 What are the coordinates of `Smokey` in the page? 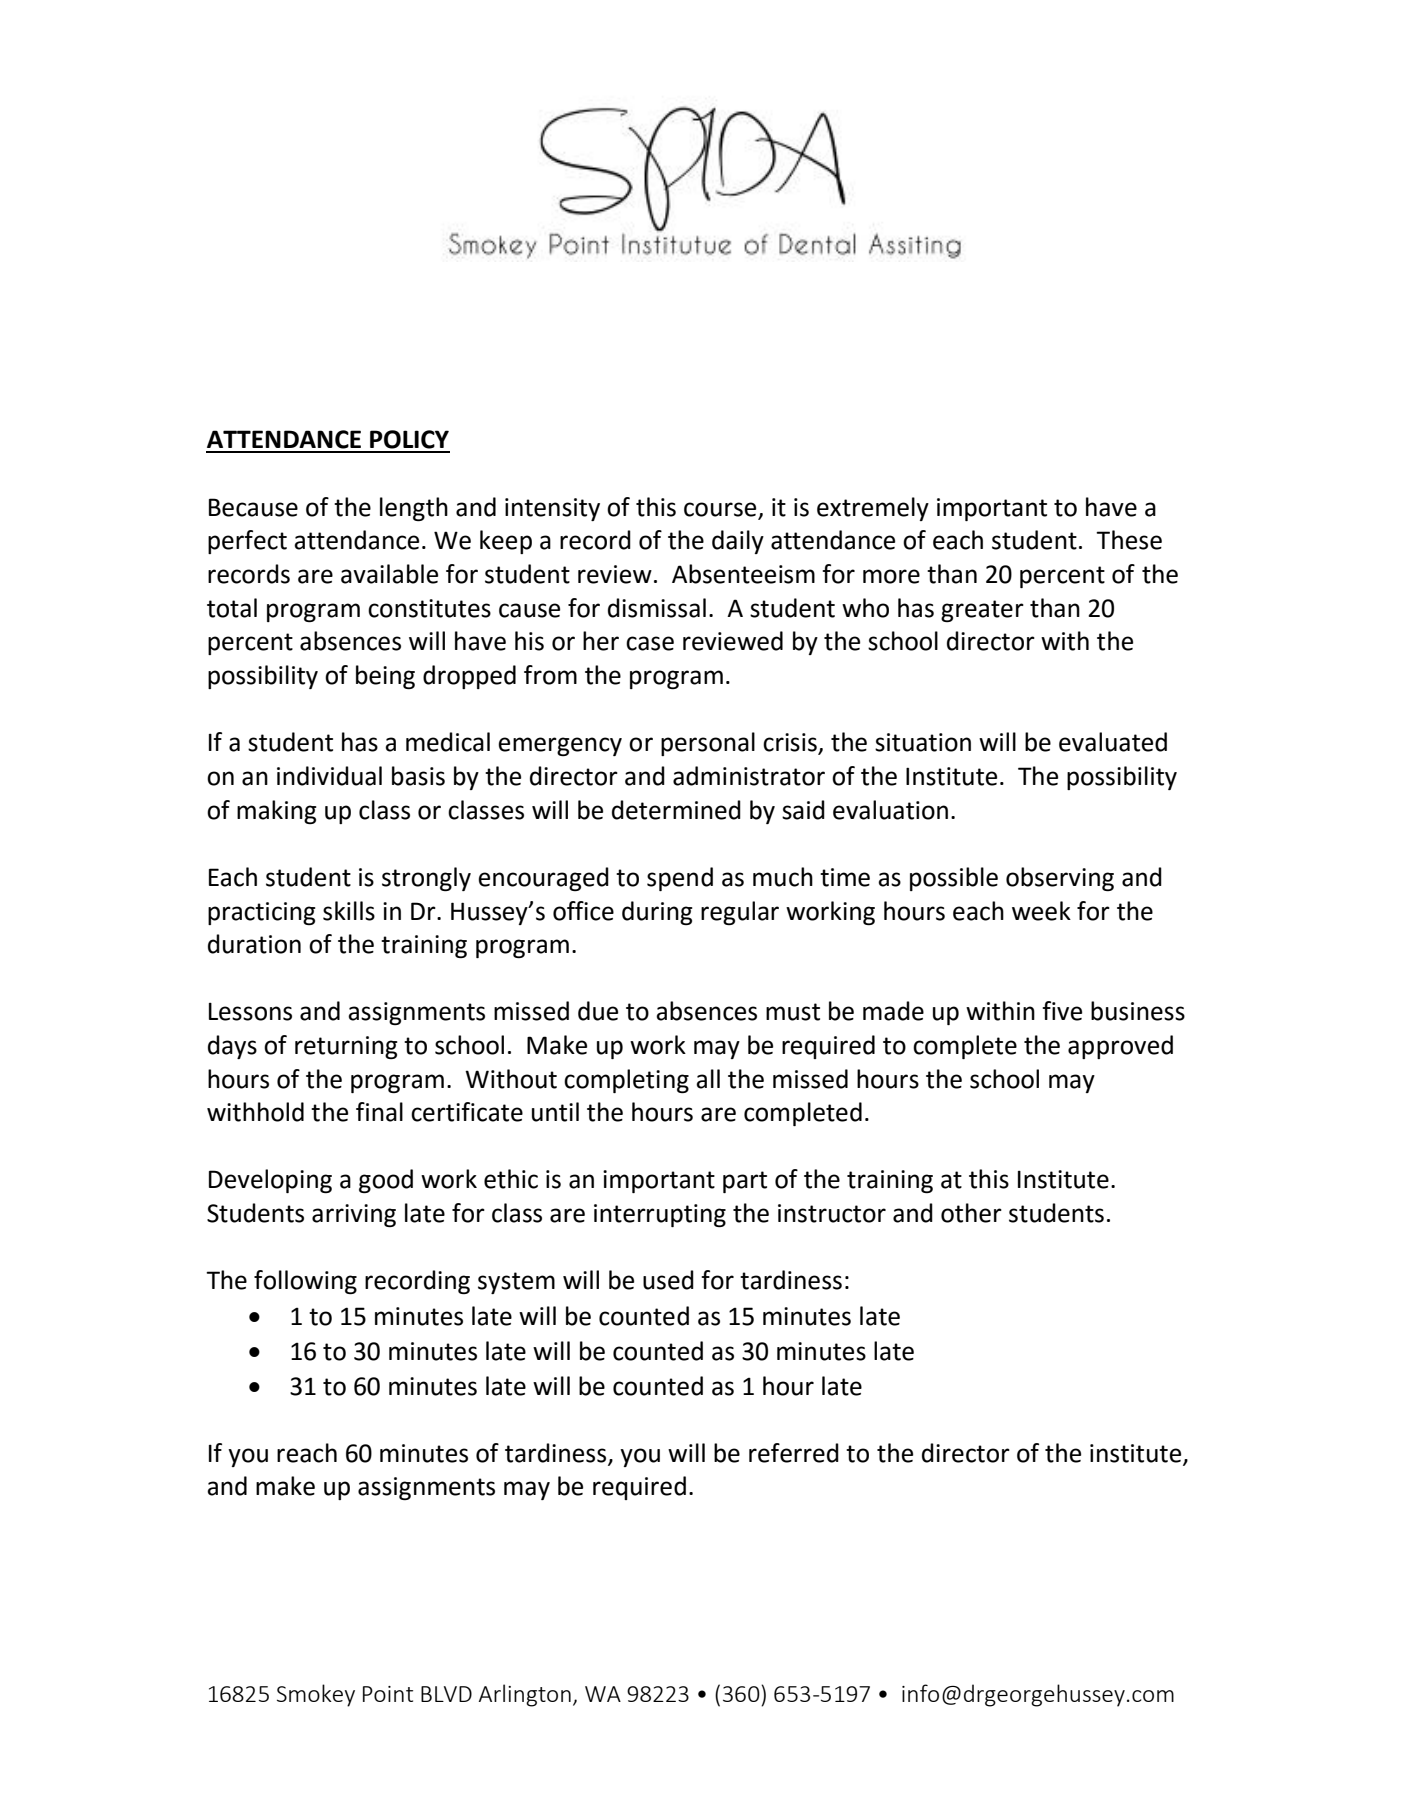 It's located at (316, 1695).
